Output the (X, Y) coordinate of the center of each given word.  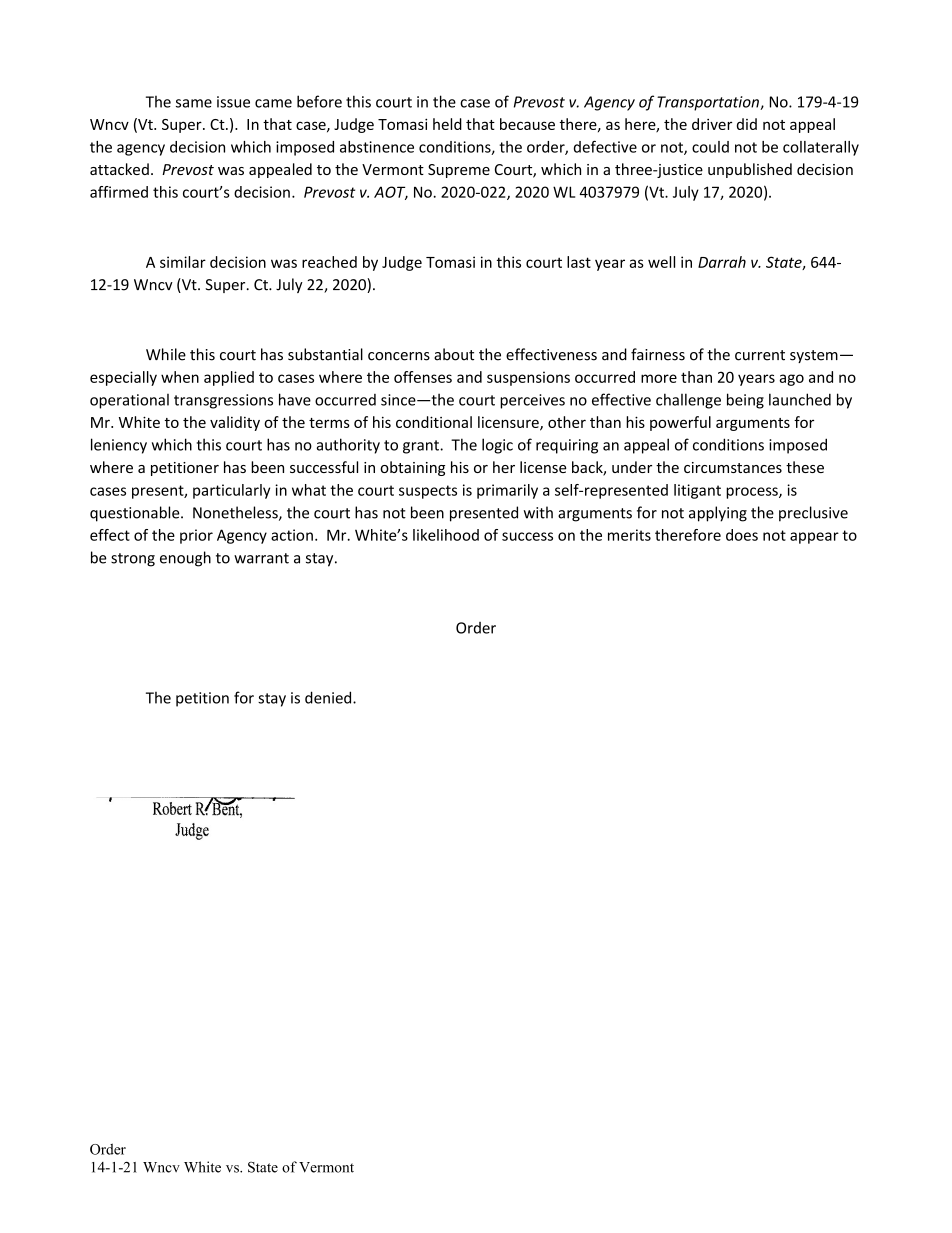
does (742, 535)
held (447, 124)
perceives (532, 401)
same (194, 103)
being (745, 401)
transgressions (223, 401)
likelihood (446, 535)
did (747, 124)
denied (329, 697)
